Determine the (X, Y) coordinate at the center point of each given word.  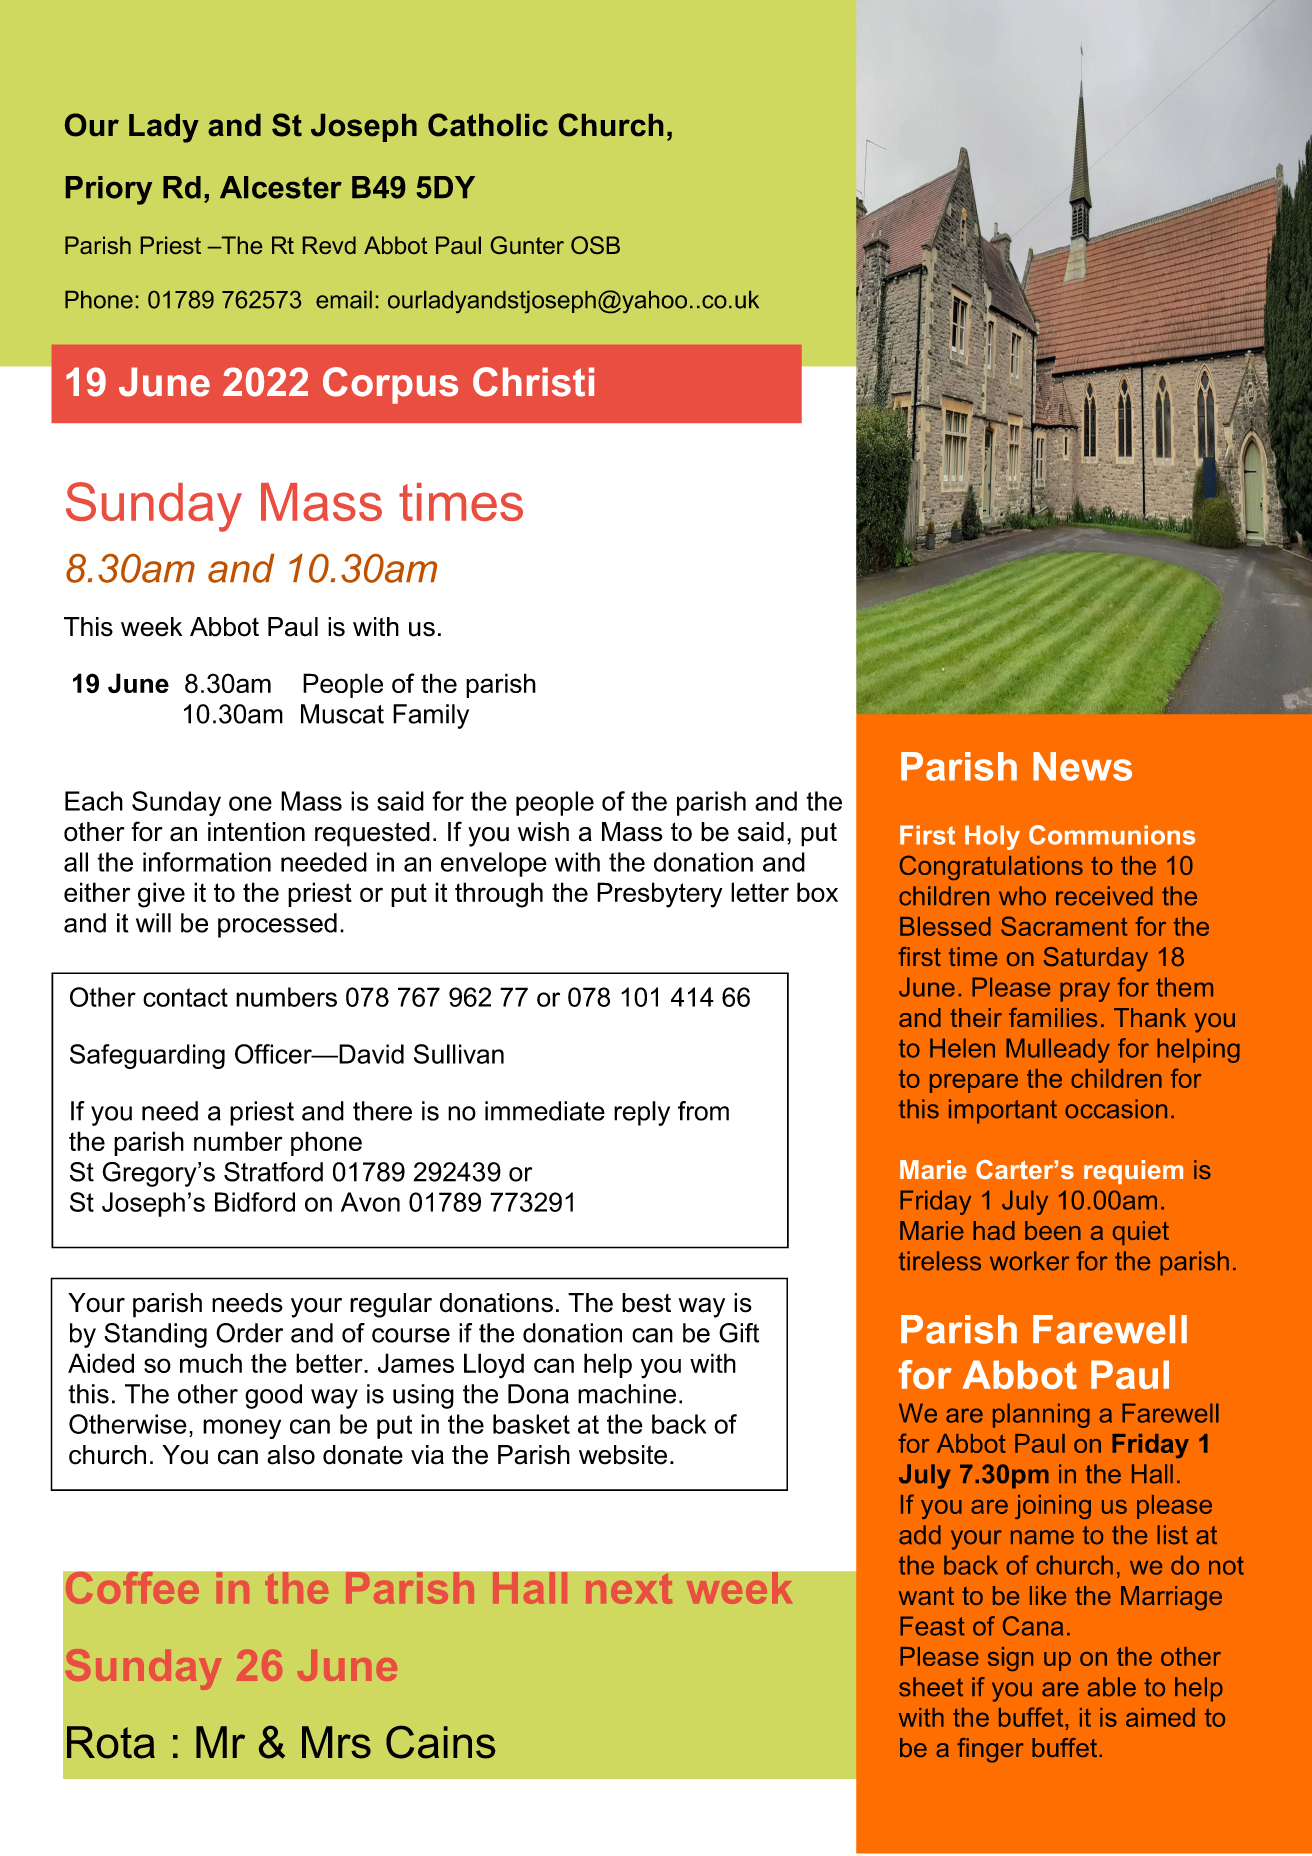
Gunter (527, 245)
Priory (109, 190)
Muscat (342, 714)
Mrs (336, 1742)
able (1112, 1687)
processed (277, 925)
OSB (595, 245)
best (646, 1303)
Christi (533, 382)
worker (1029, 1261)
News (1082, 766)
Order (249, 1333)
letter (760, 892)
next (629, 1589)
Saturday (1095, 959)
